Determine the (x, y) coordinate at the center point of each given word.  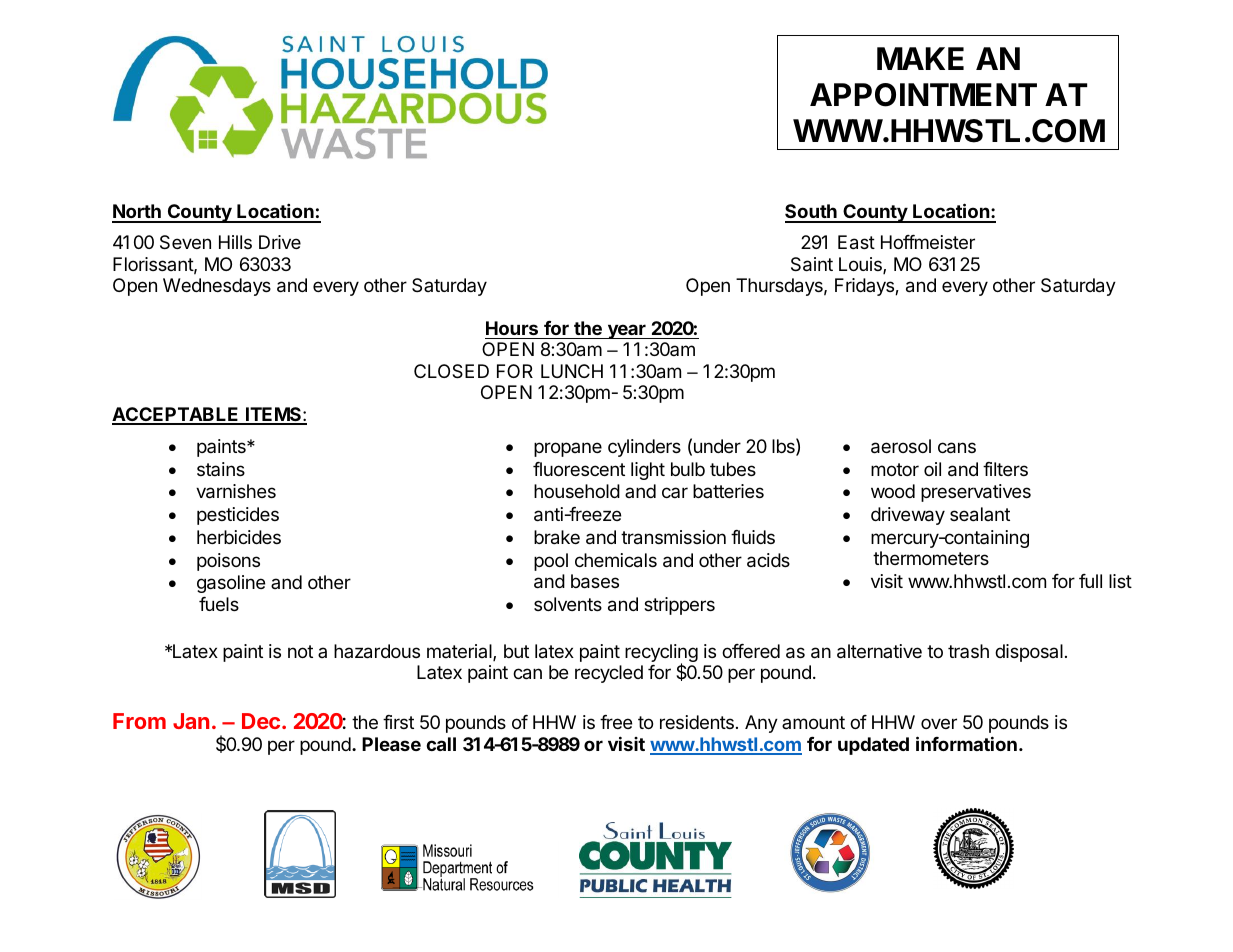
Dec (261, 721)
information (966, 743)
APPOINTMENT (923, 95)
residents (697, 722)
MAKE (920, 58)
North (137, 213)
